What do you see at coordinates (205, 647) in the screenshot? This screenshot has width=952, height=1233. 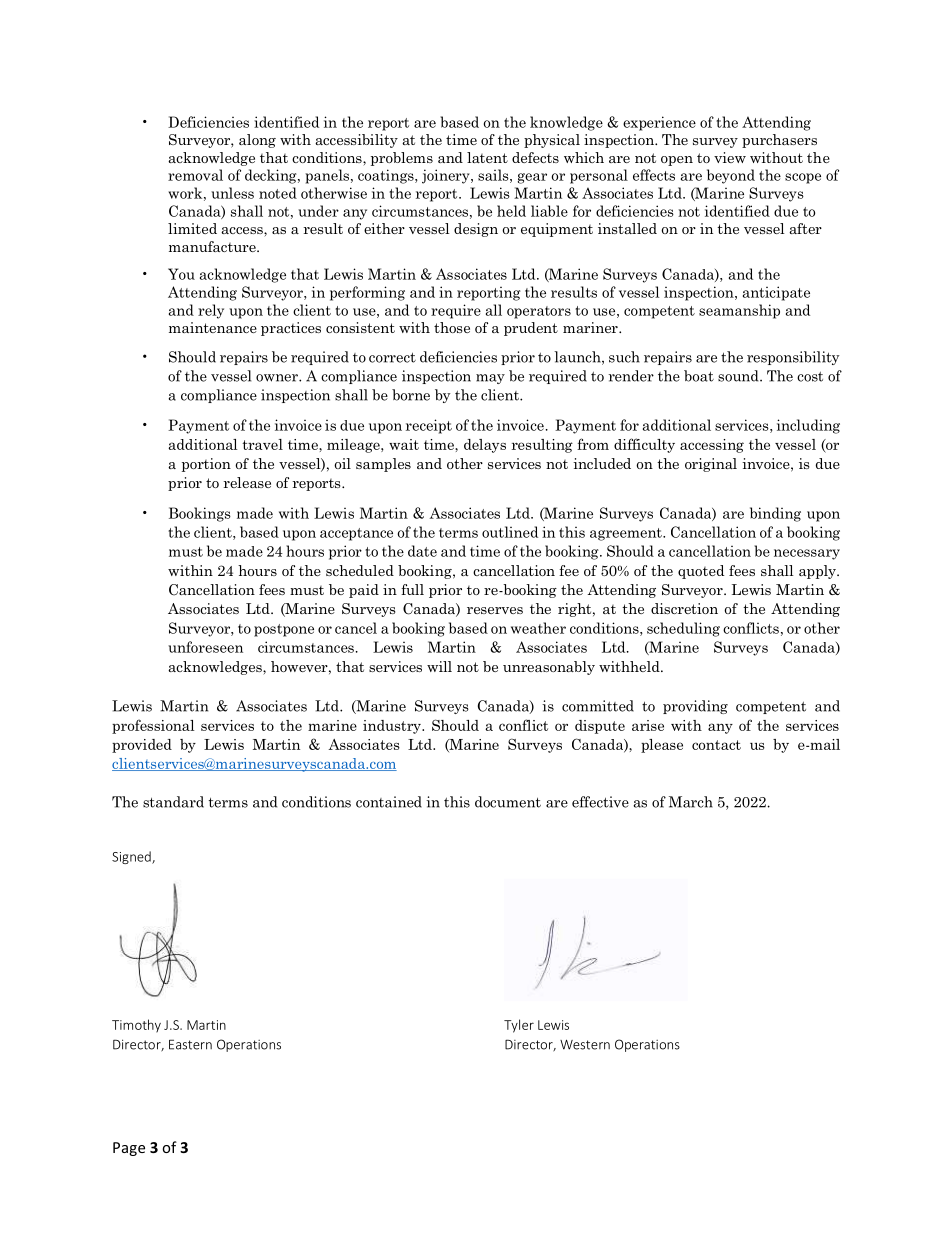 I see `unforeseen` at bounding box center [205, 647].
